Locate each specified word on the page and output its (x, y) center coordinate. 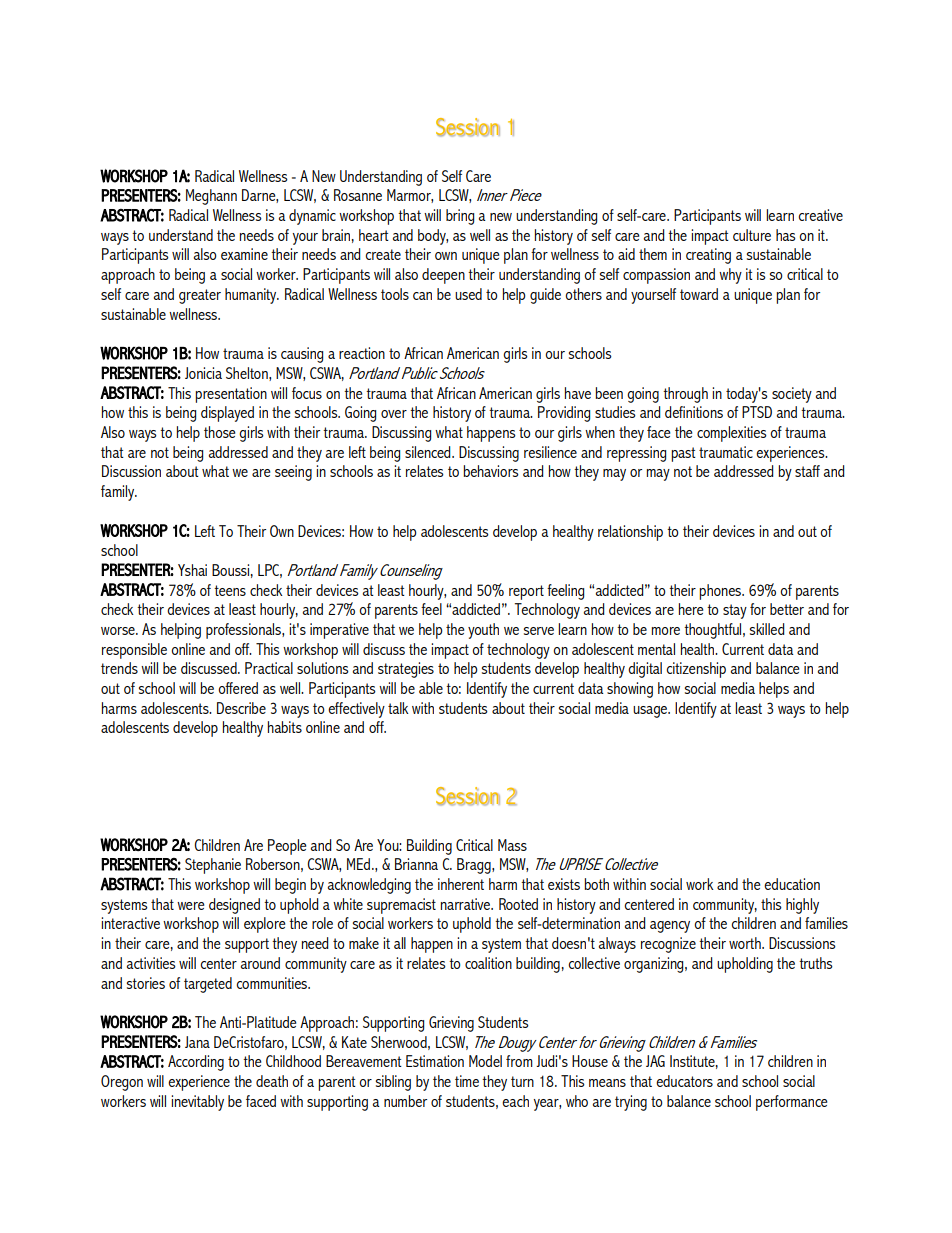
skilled (767, 629)
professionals (244, 631)
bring (460, 217)
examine (244, 254)
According (196, 1063)
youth (483, 631)
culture (752, 235)
